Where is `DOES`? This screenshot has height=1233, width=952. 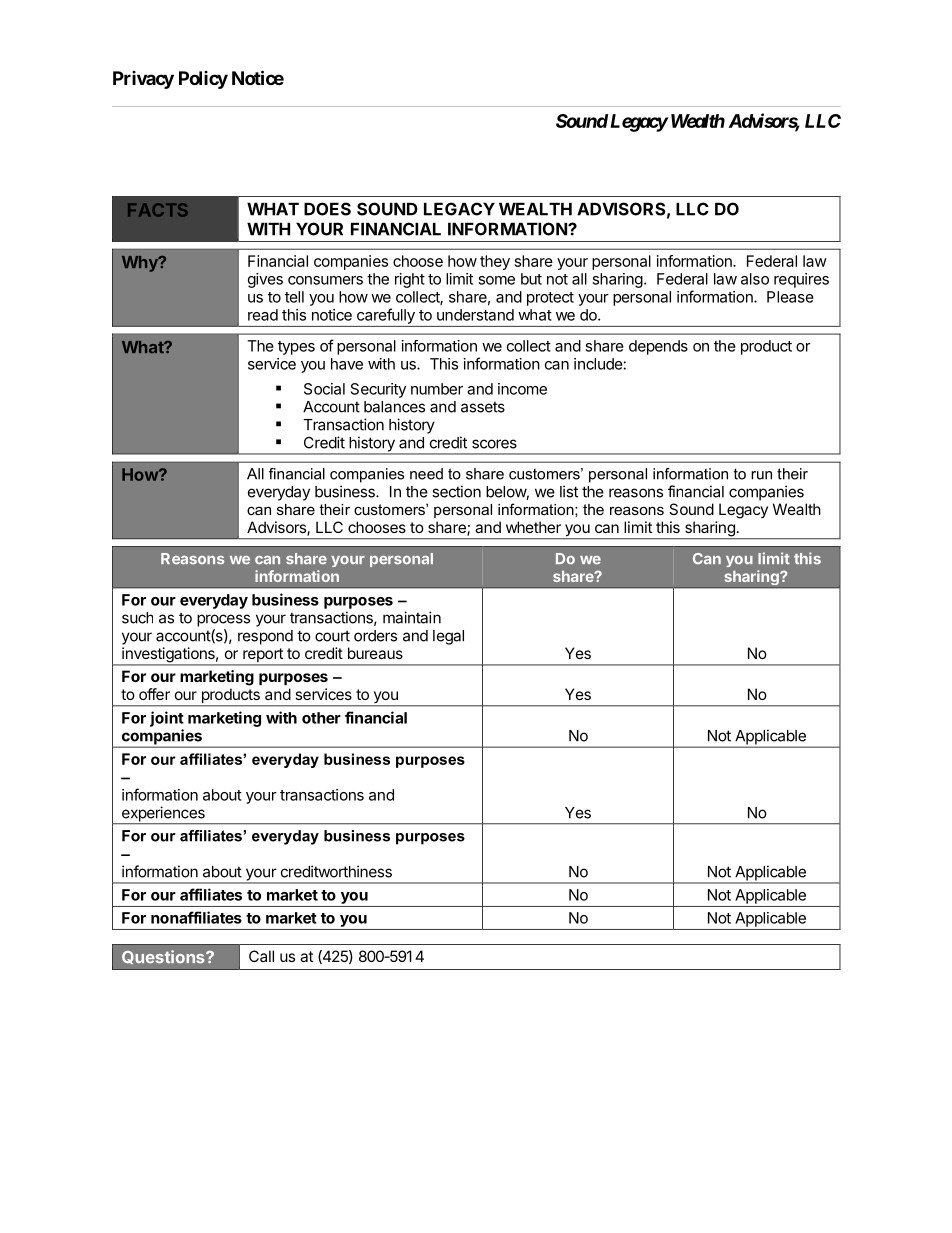 DOES is located at coordinates (327, 209).
